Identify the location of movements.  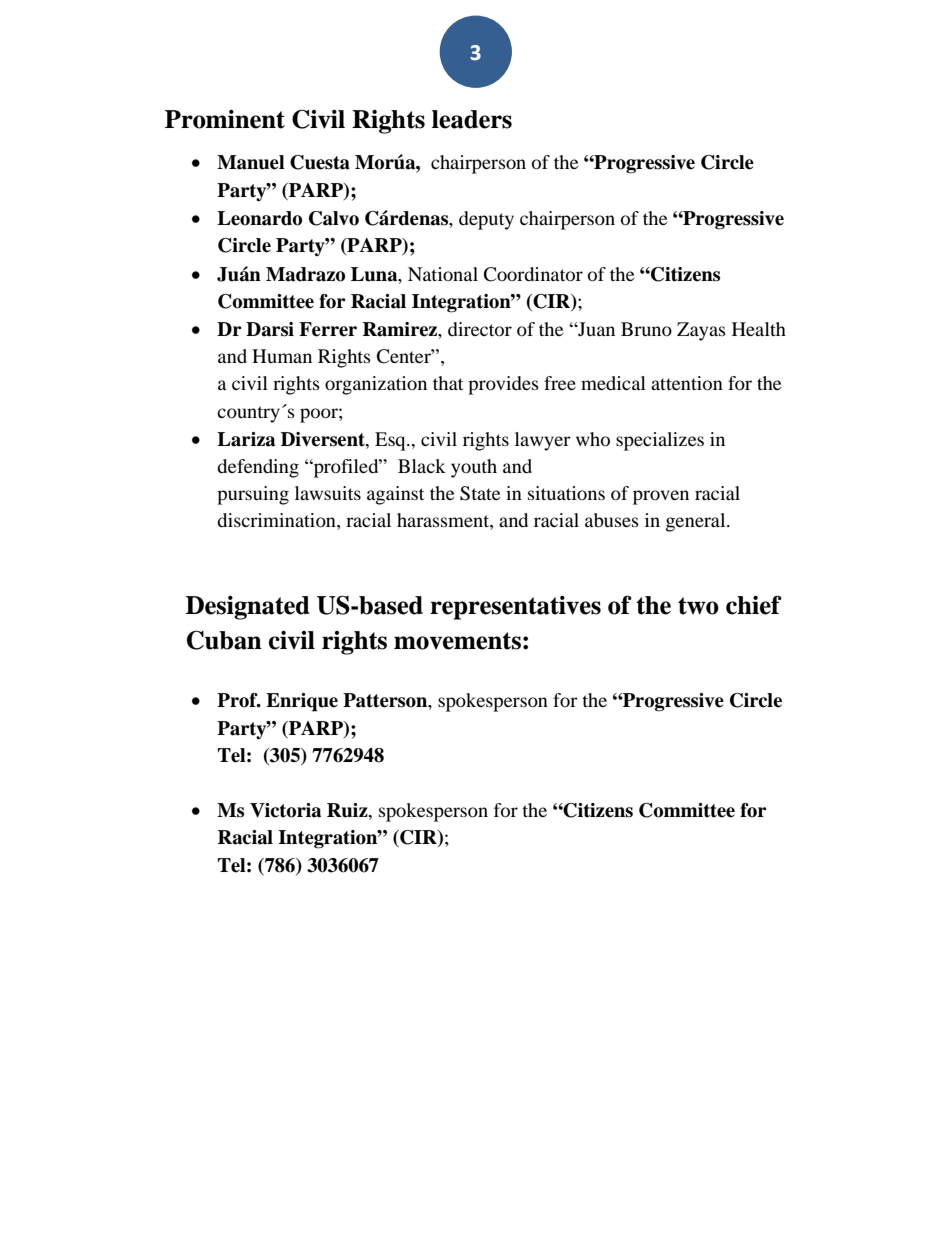
(457, 641).
